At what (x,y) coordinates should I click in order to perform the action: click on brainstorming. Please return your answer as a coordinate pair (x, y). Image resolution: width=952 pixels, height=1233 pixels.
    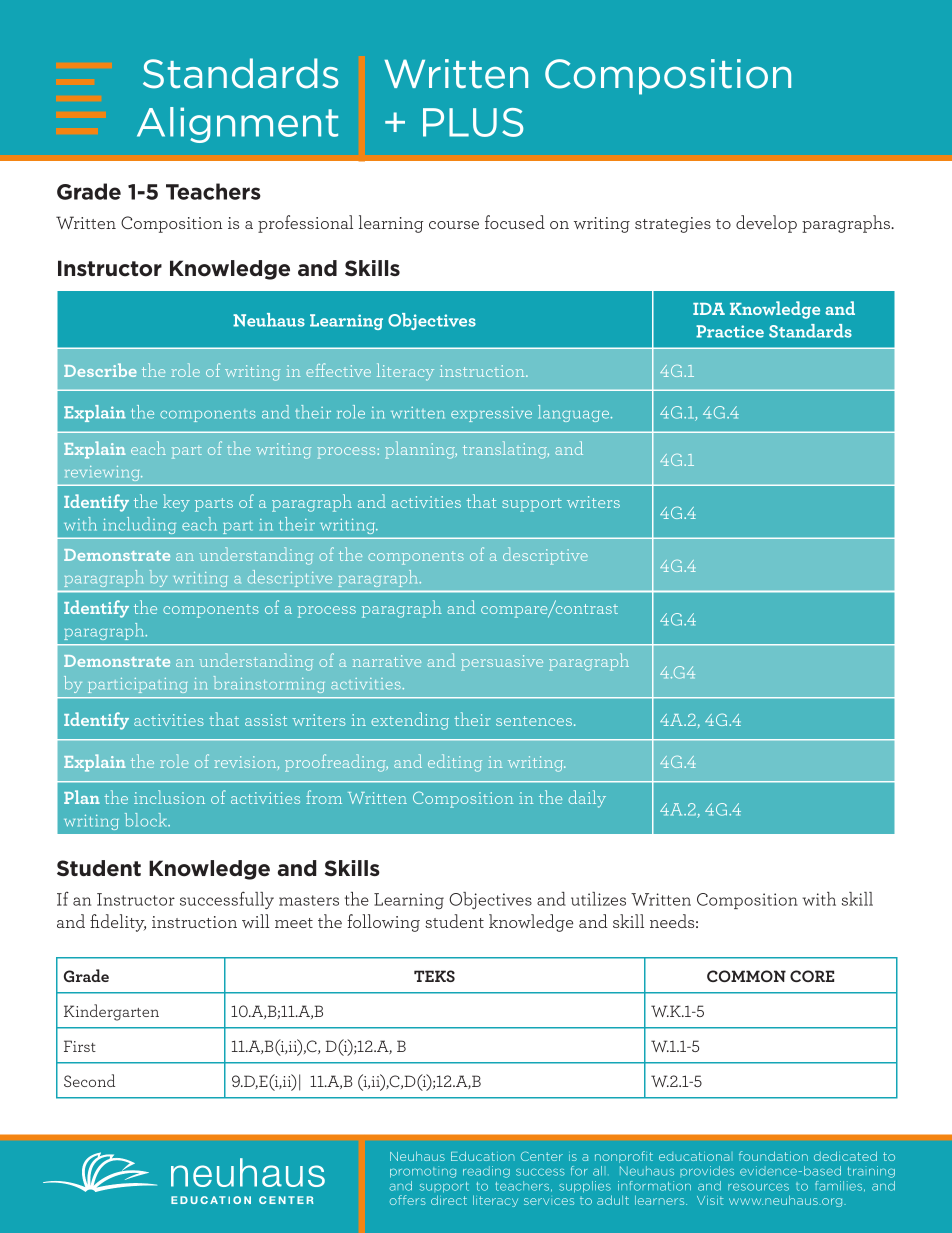
    Looking at the image, I should click on (269, 684).
